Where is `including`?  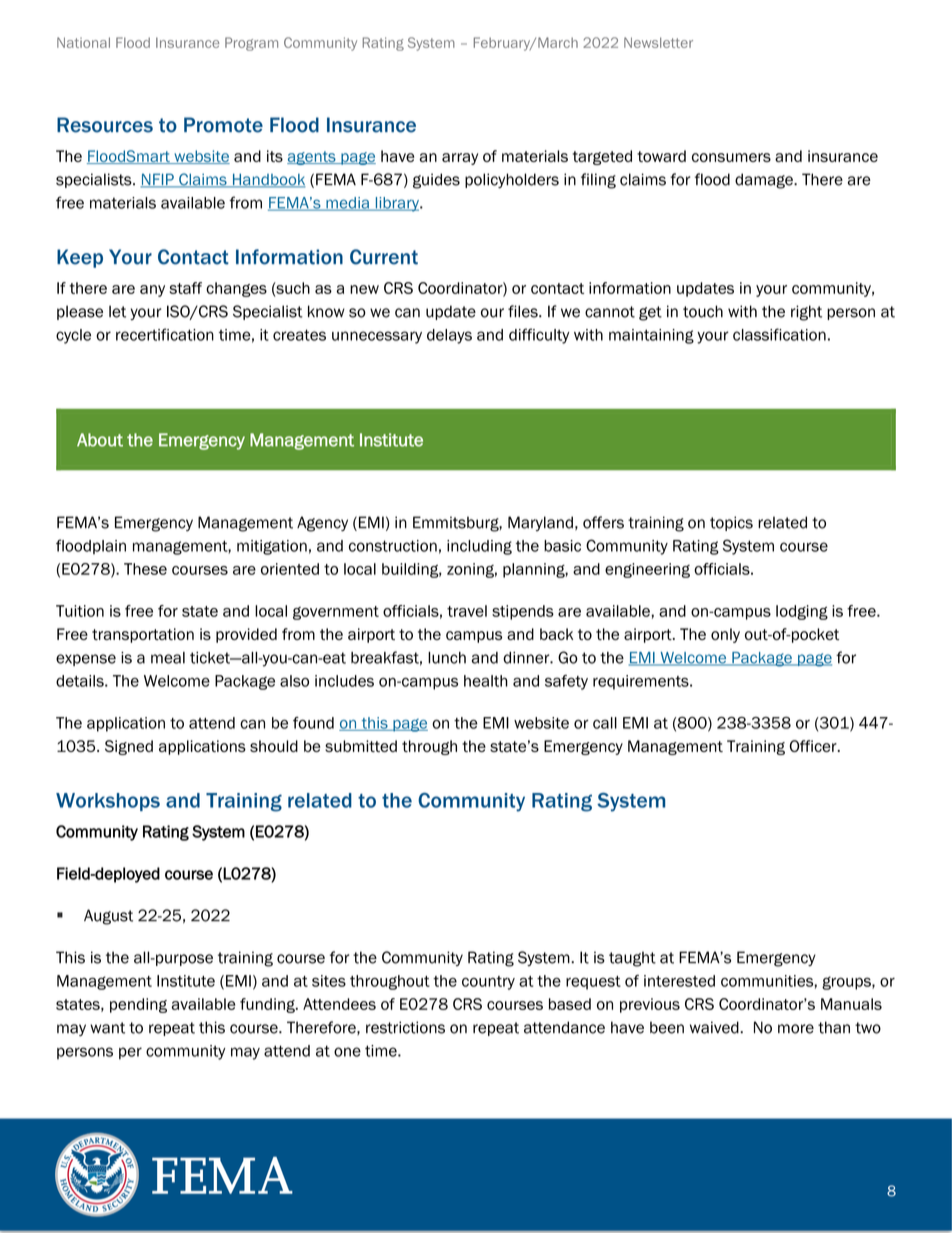 including is located at coordinates (479, 547).
